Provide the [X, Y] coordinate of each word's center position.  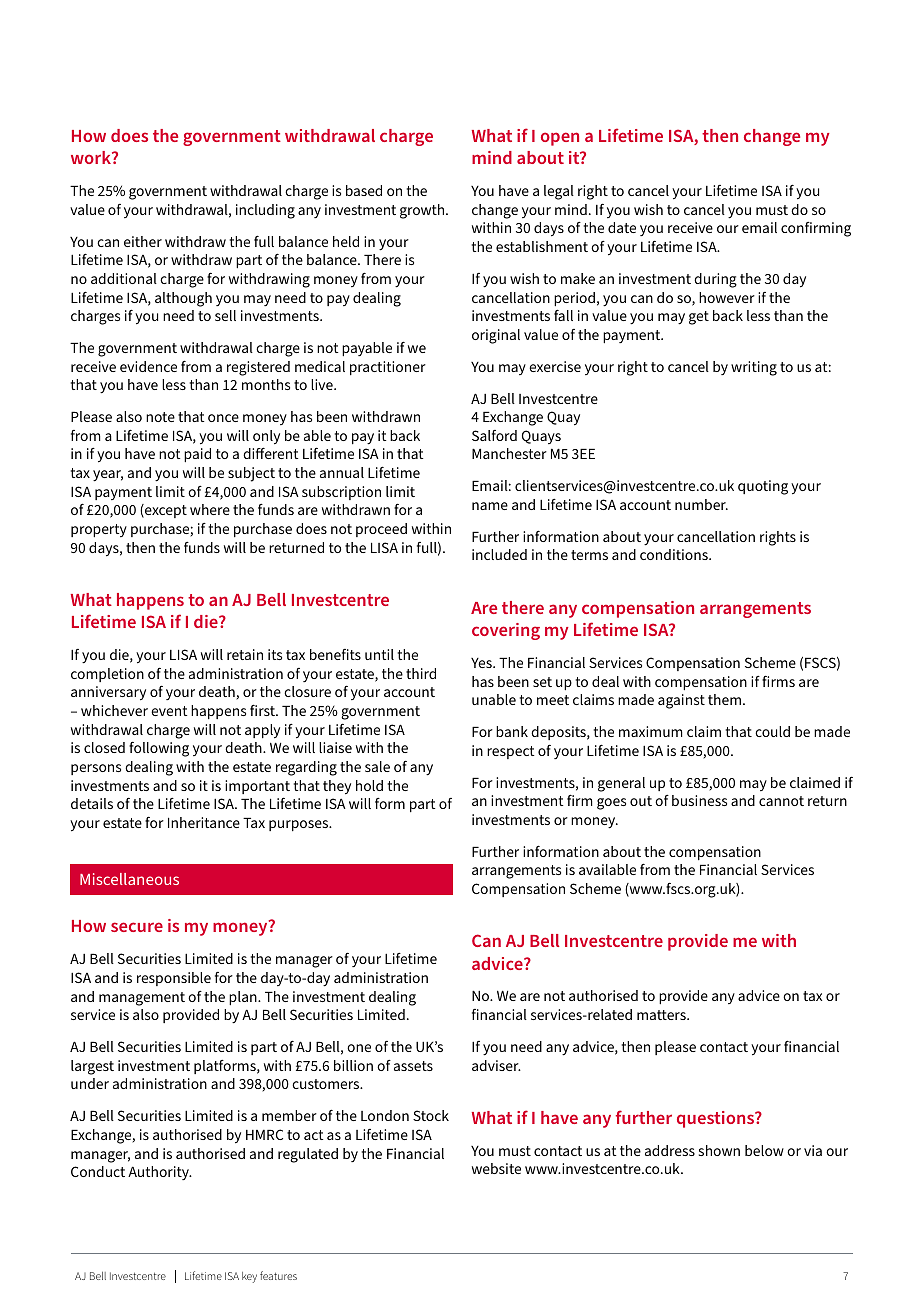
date [622, 227]
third [421, 673]
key [249, 1277]
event [169, 711]
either [143, 241]
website [496, 1168]
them [724, 699]
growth [423, 211]
